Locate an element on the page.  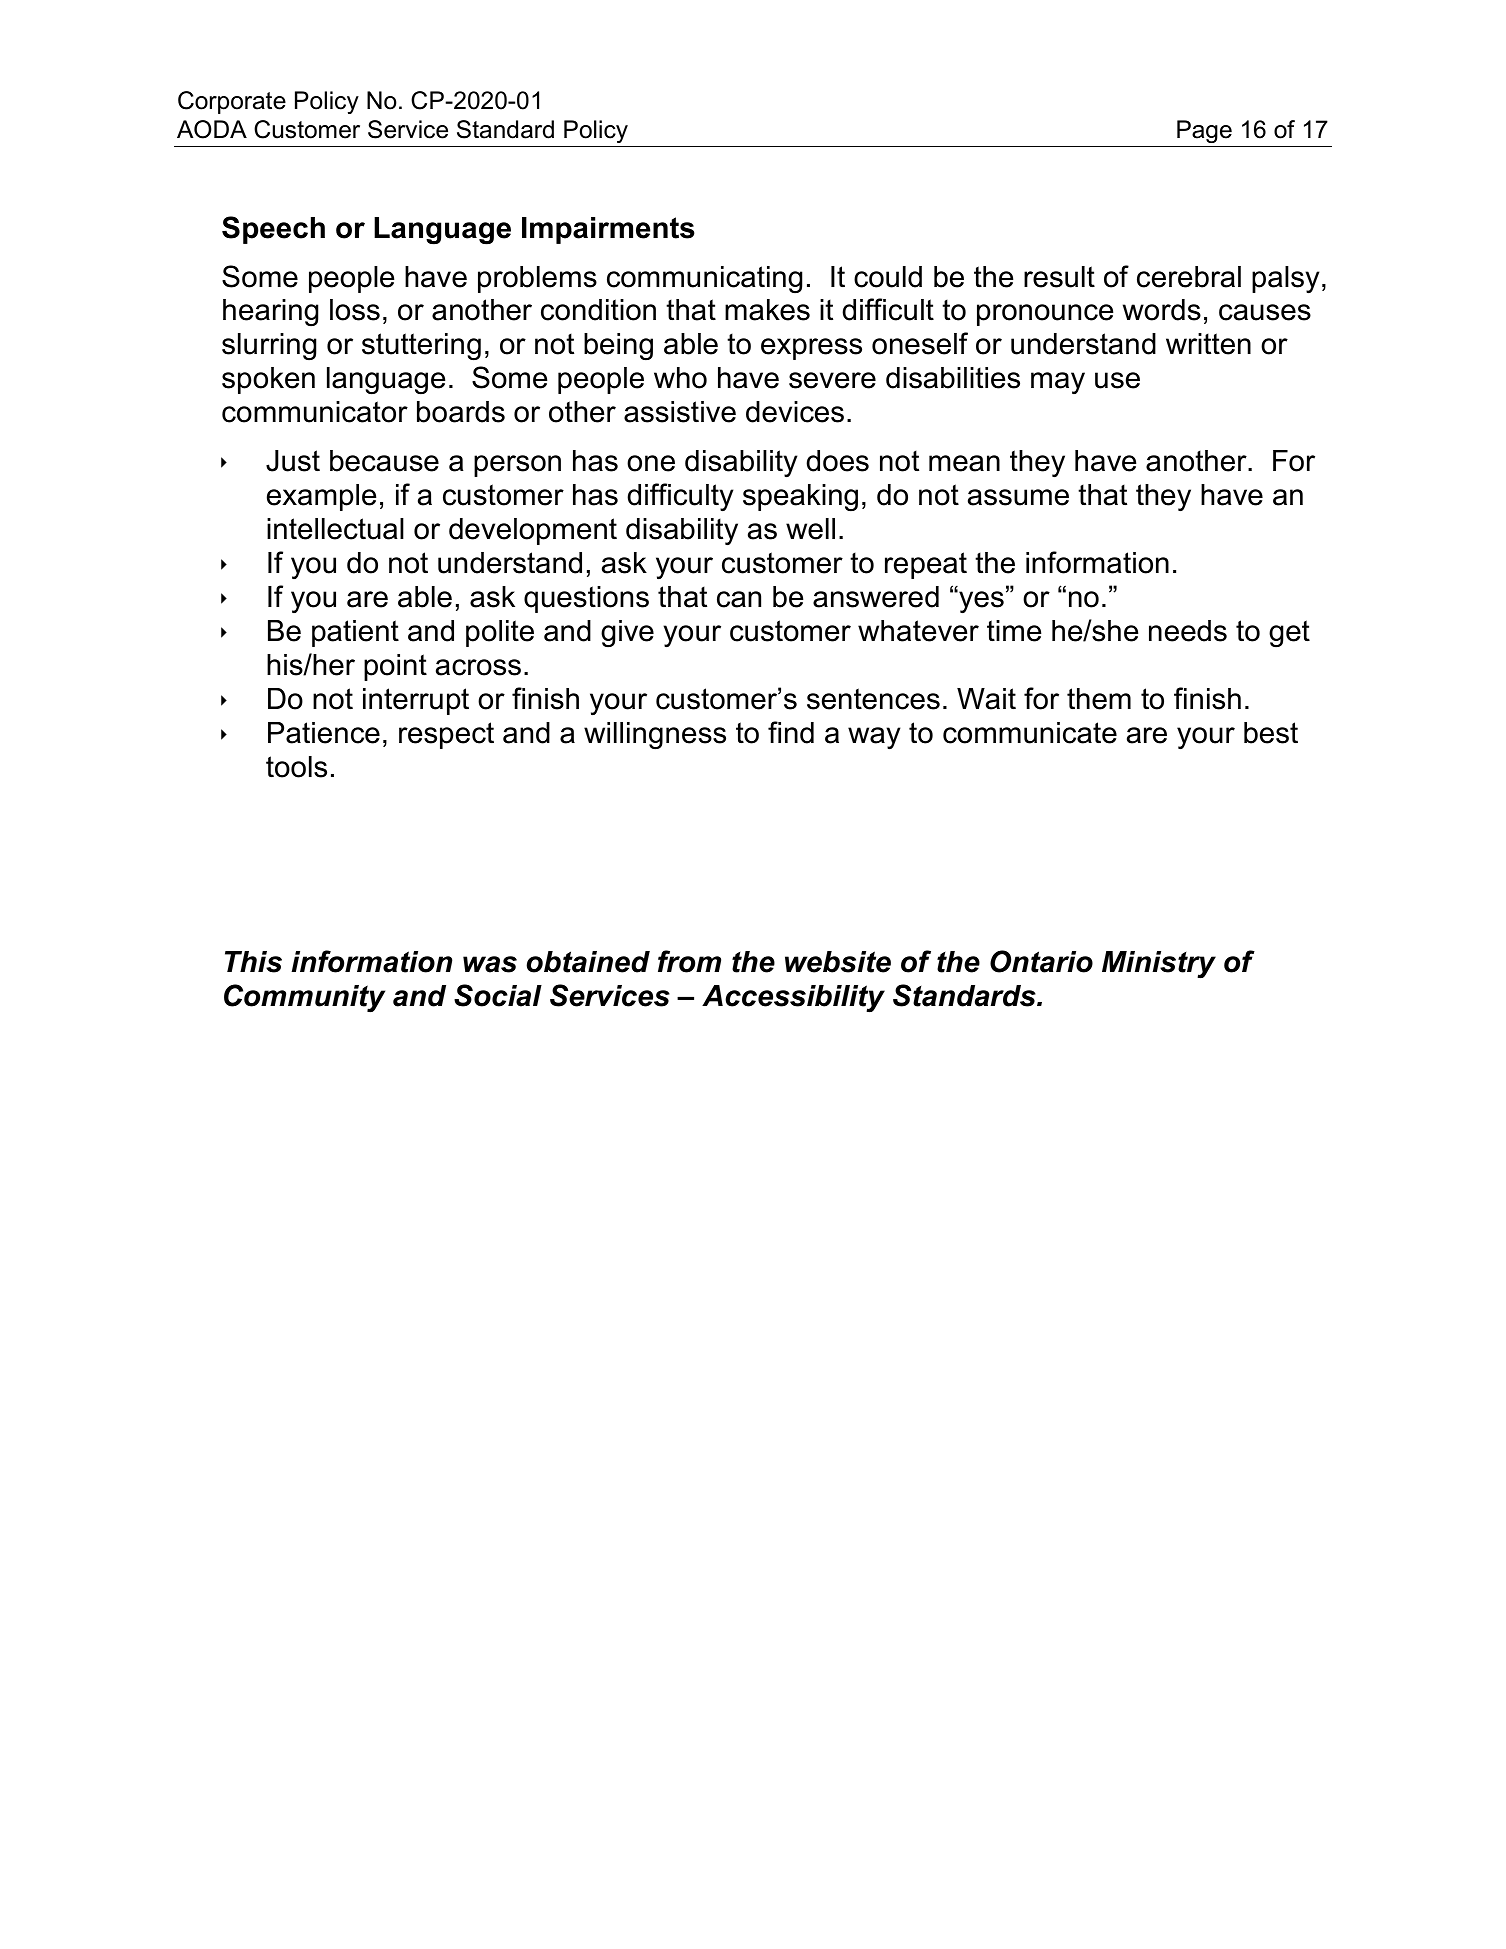
Impairments is located at coordinates (608, 230).
